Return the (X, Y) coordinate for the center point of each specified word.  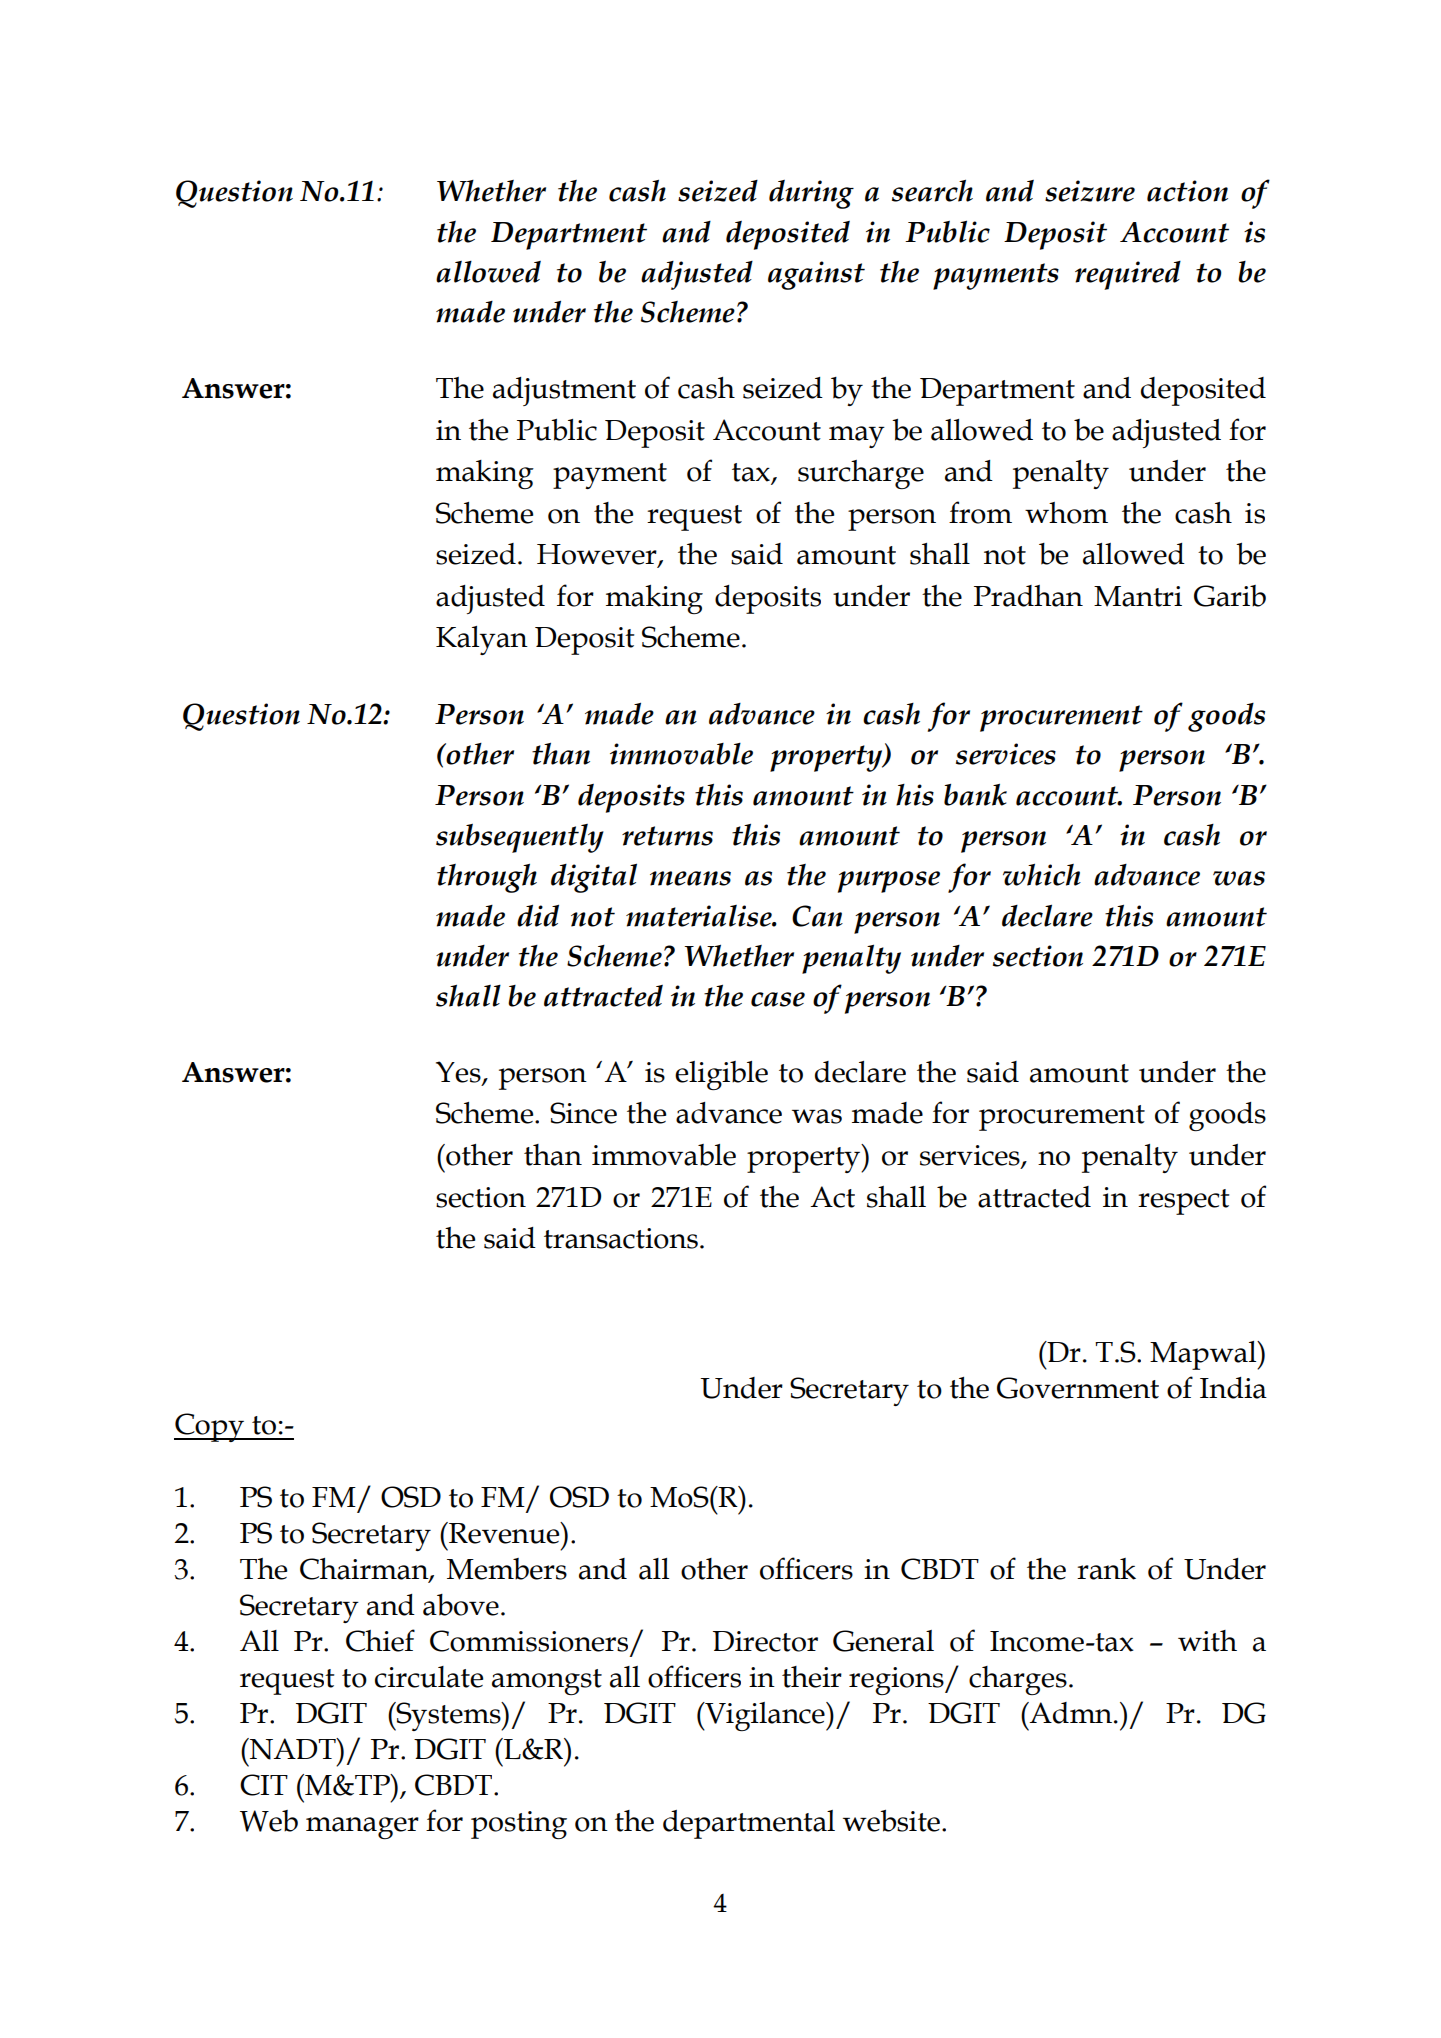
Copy (210, 1427)
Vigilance (765, 1716)
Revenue (504, 1533)
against (816, 275)
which (1042, 875)
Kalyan (482, 640)
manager (362, 1828)
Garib (1230, 596)
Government (1078, 1388)
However (598, 555)
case (778, 999)
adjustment (564, 391)
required (1128, 275)
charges (1018, 1680)
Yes (459, 1073)
